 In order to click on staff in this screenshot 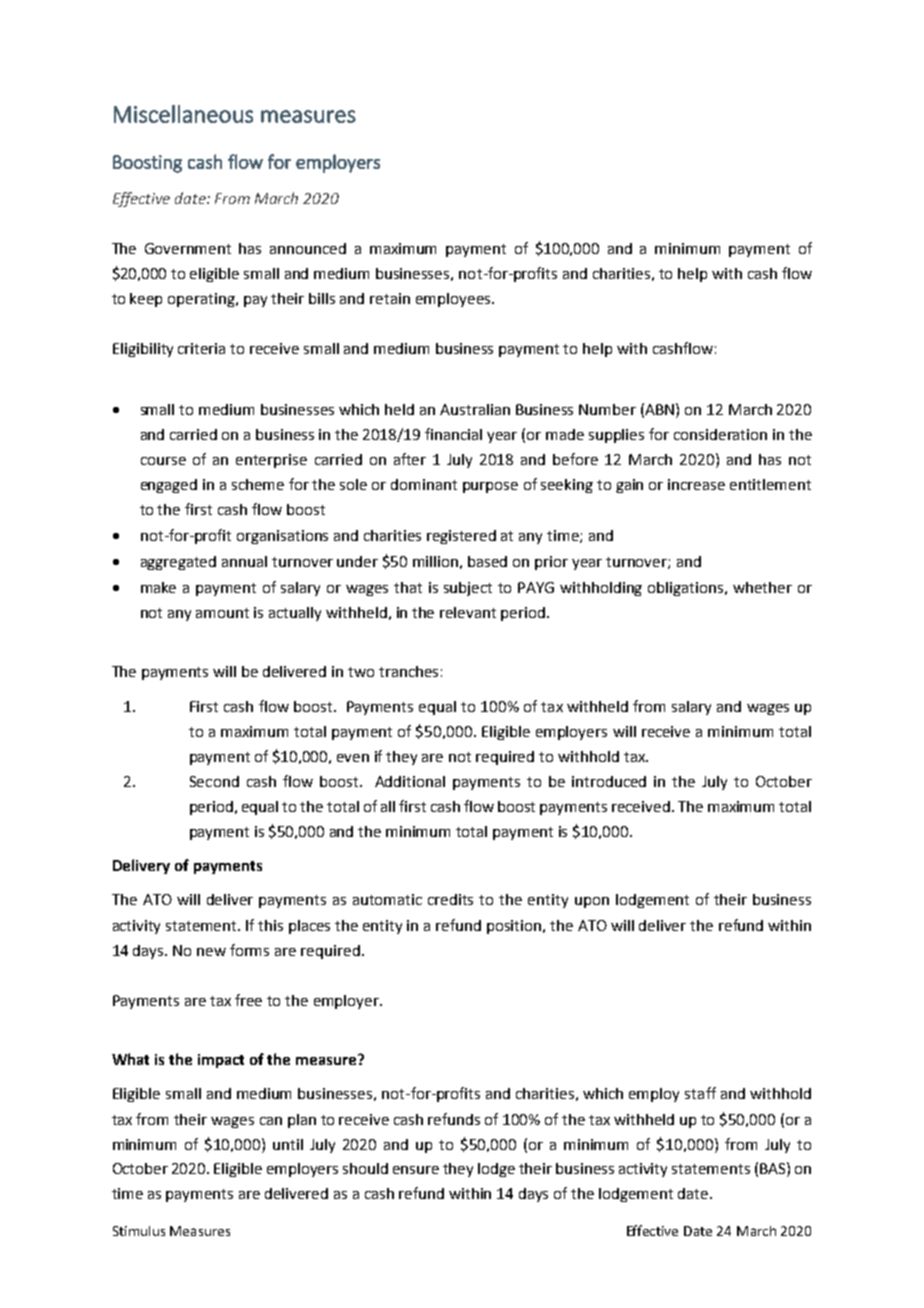, I will do `click(700, 1093)`.
